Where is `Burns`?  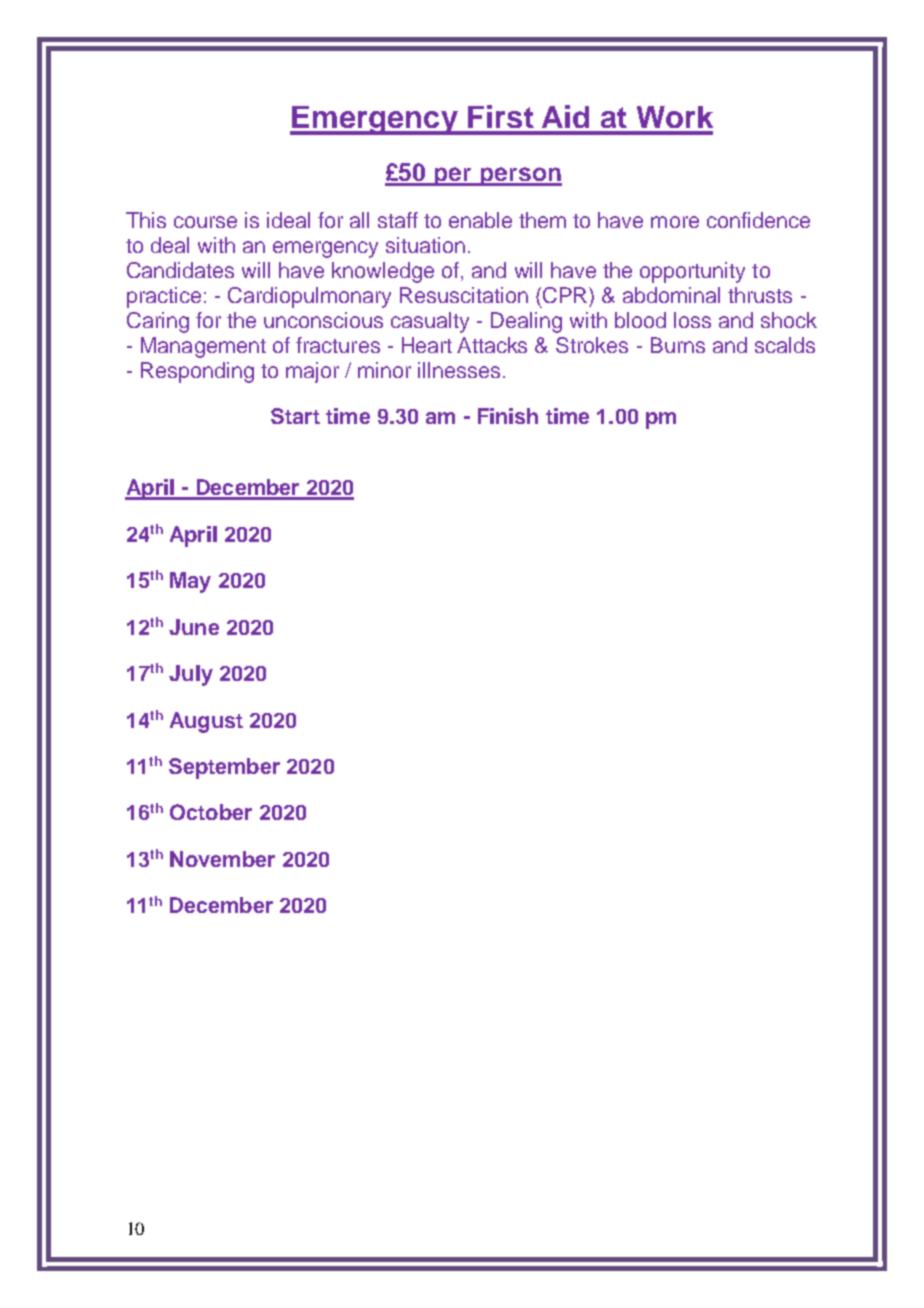 Burns is located at coordinates (678, 345).
